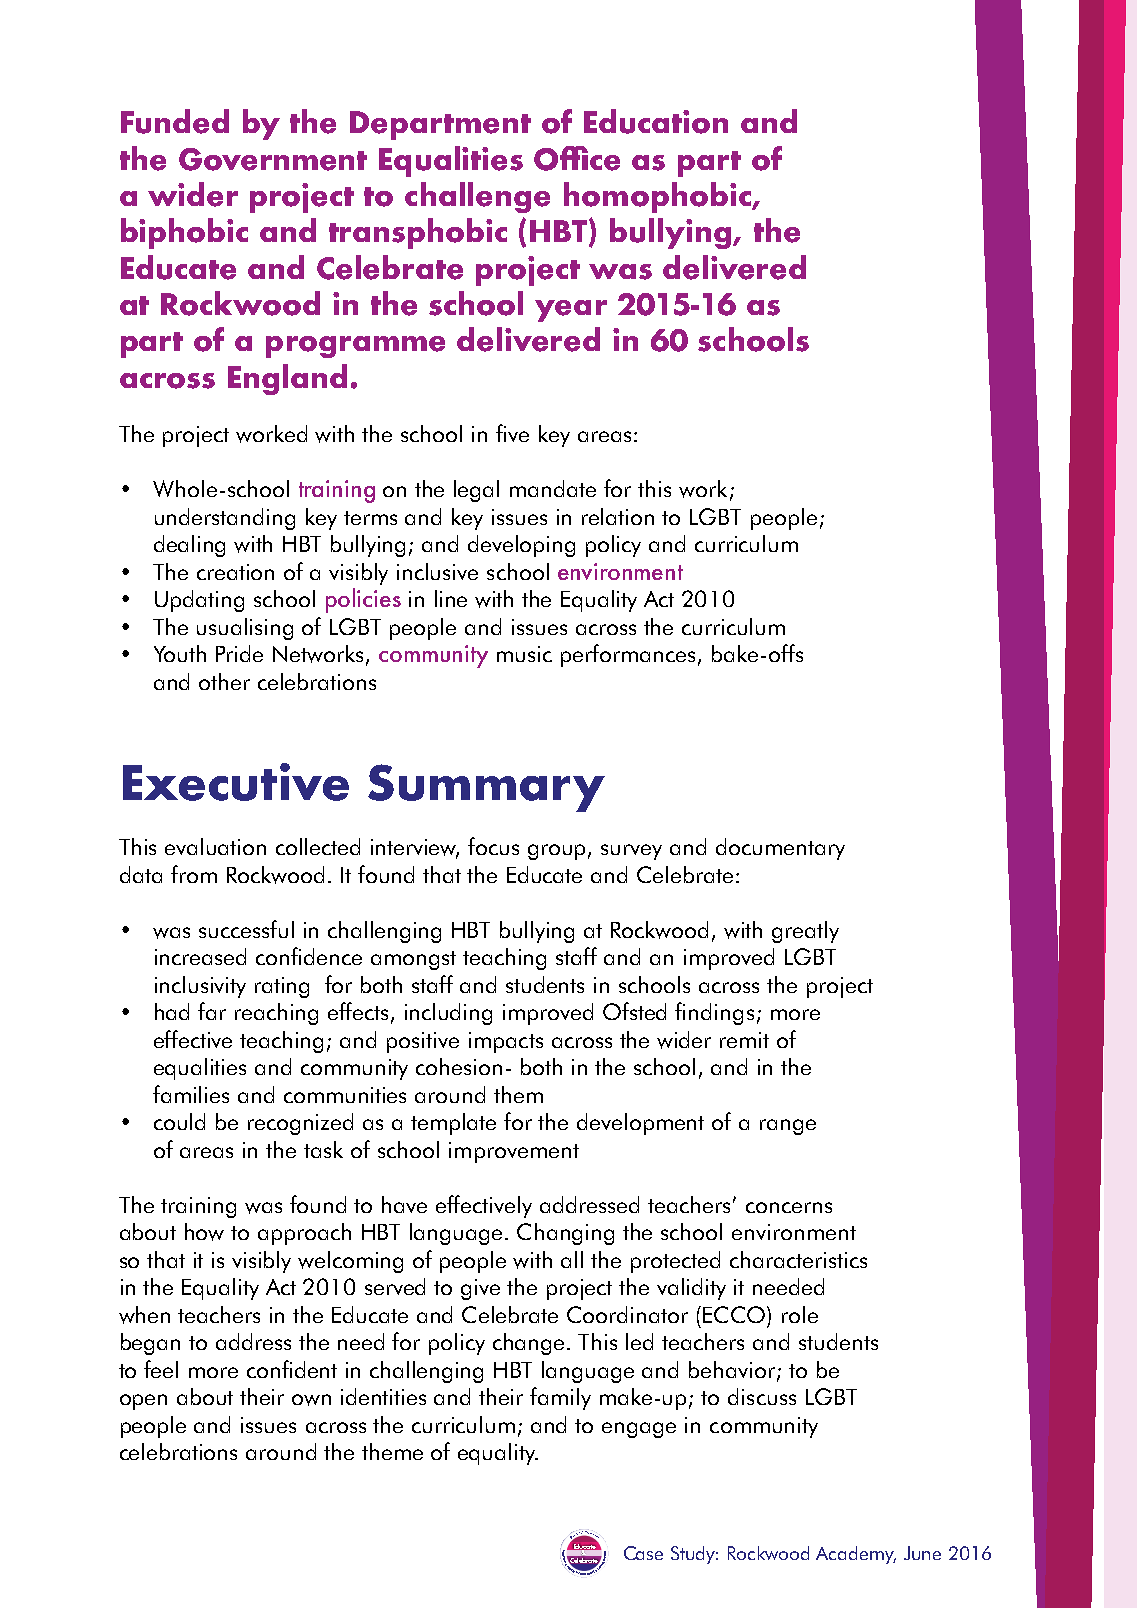  Describe the element at coordinates (311, 1400) in the screenshot. I see `own` at that location.
